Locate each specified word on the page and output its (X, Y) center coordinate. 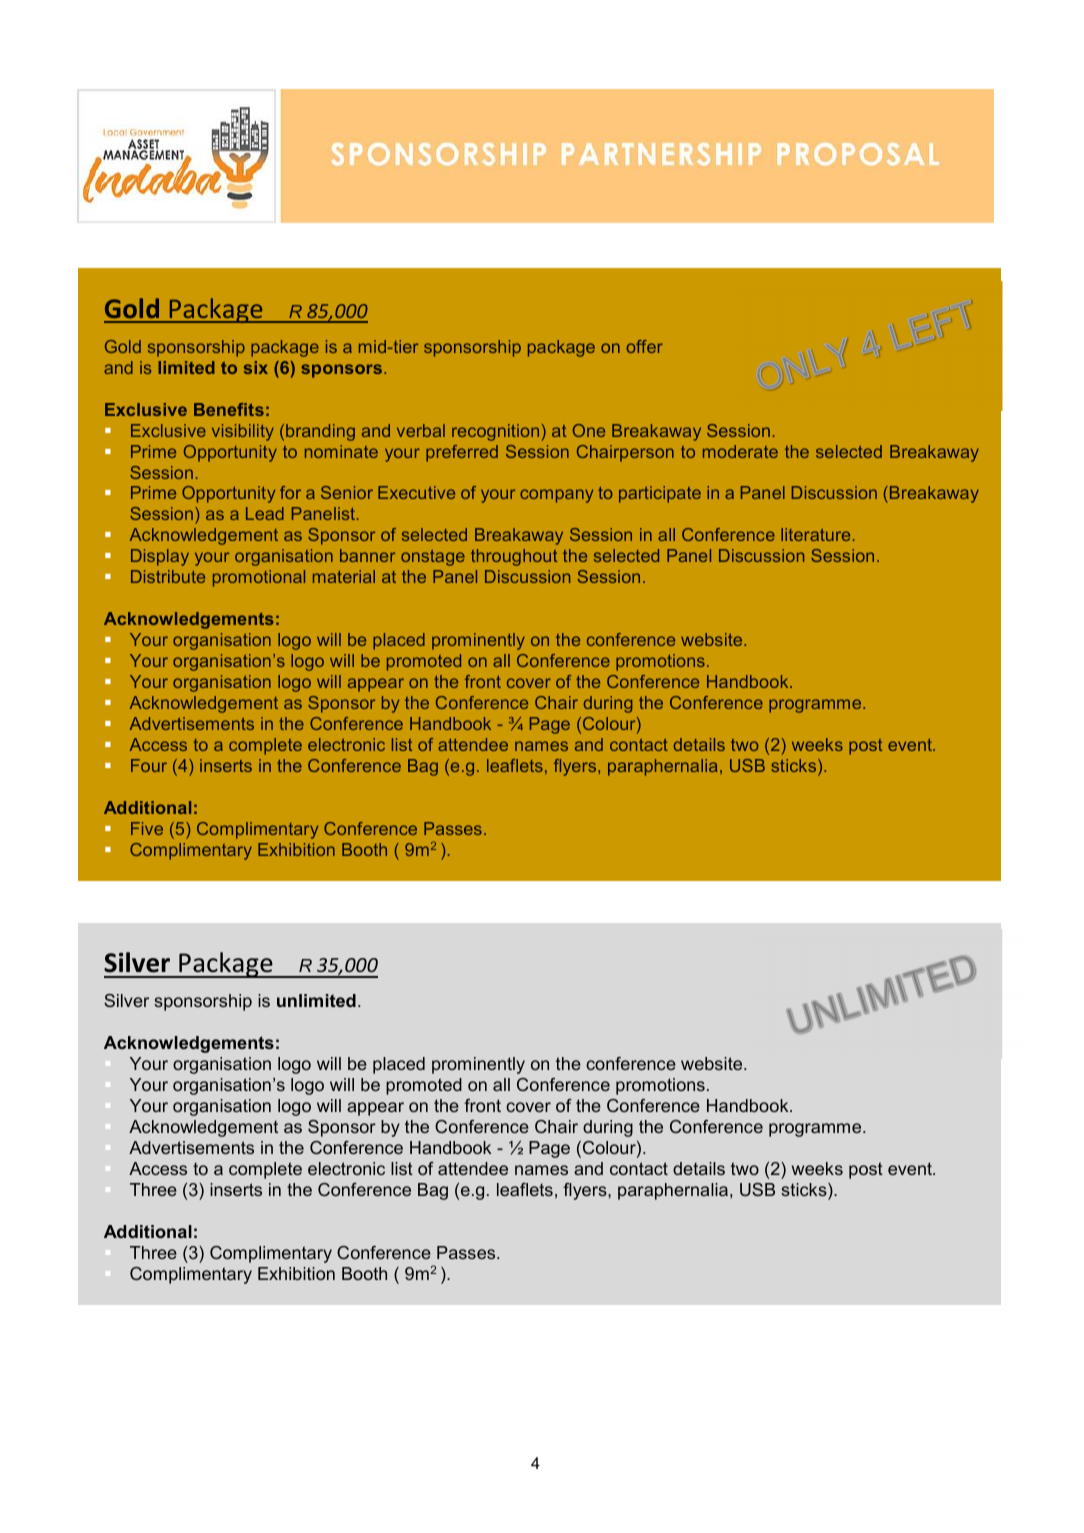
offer (645, 346)
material (344, 576)
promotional (259, 578)
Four (149, 765)
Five (147, 828)
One (589, 430)
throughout (514, 557)
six (256, 367)
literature (815, 534)
